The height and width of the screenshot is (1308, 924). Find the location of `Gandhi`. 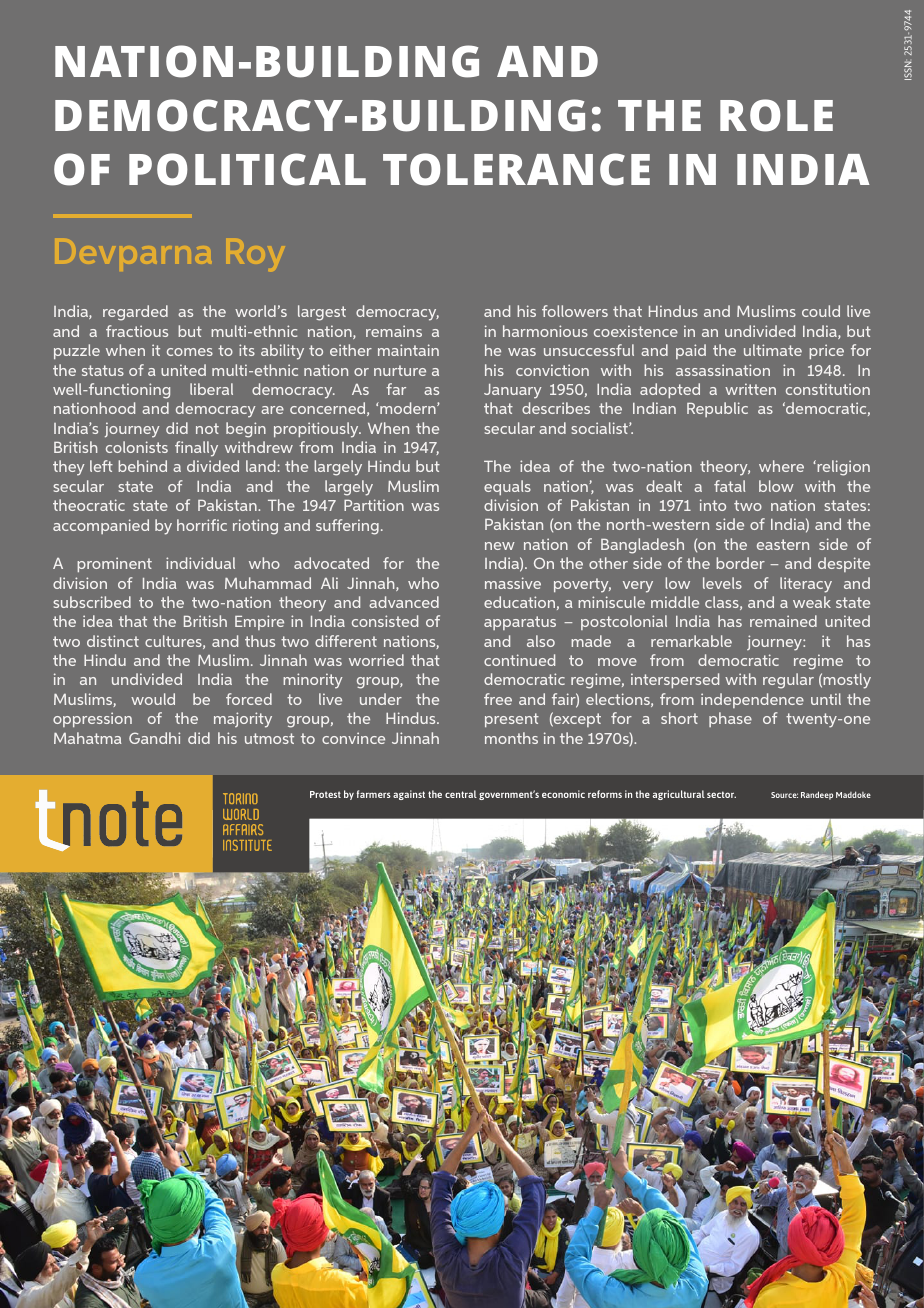

Gandhi is located at coordinates (154, 738).
